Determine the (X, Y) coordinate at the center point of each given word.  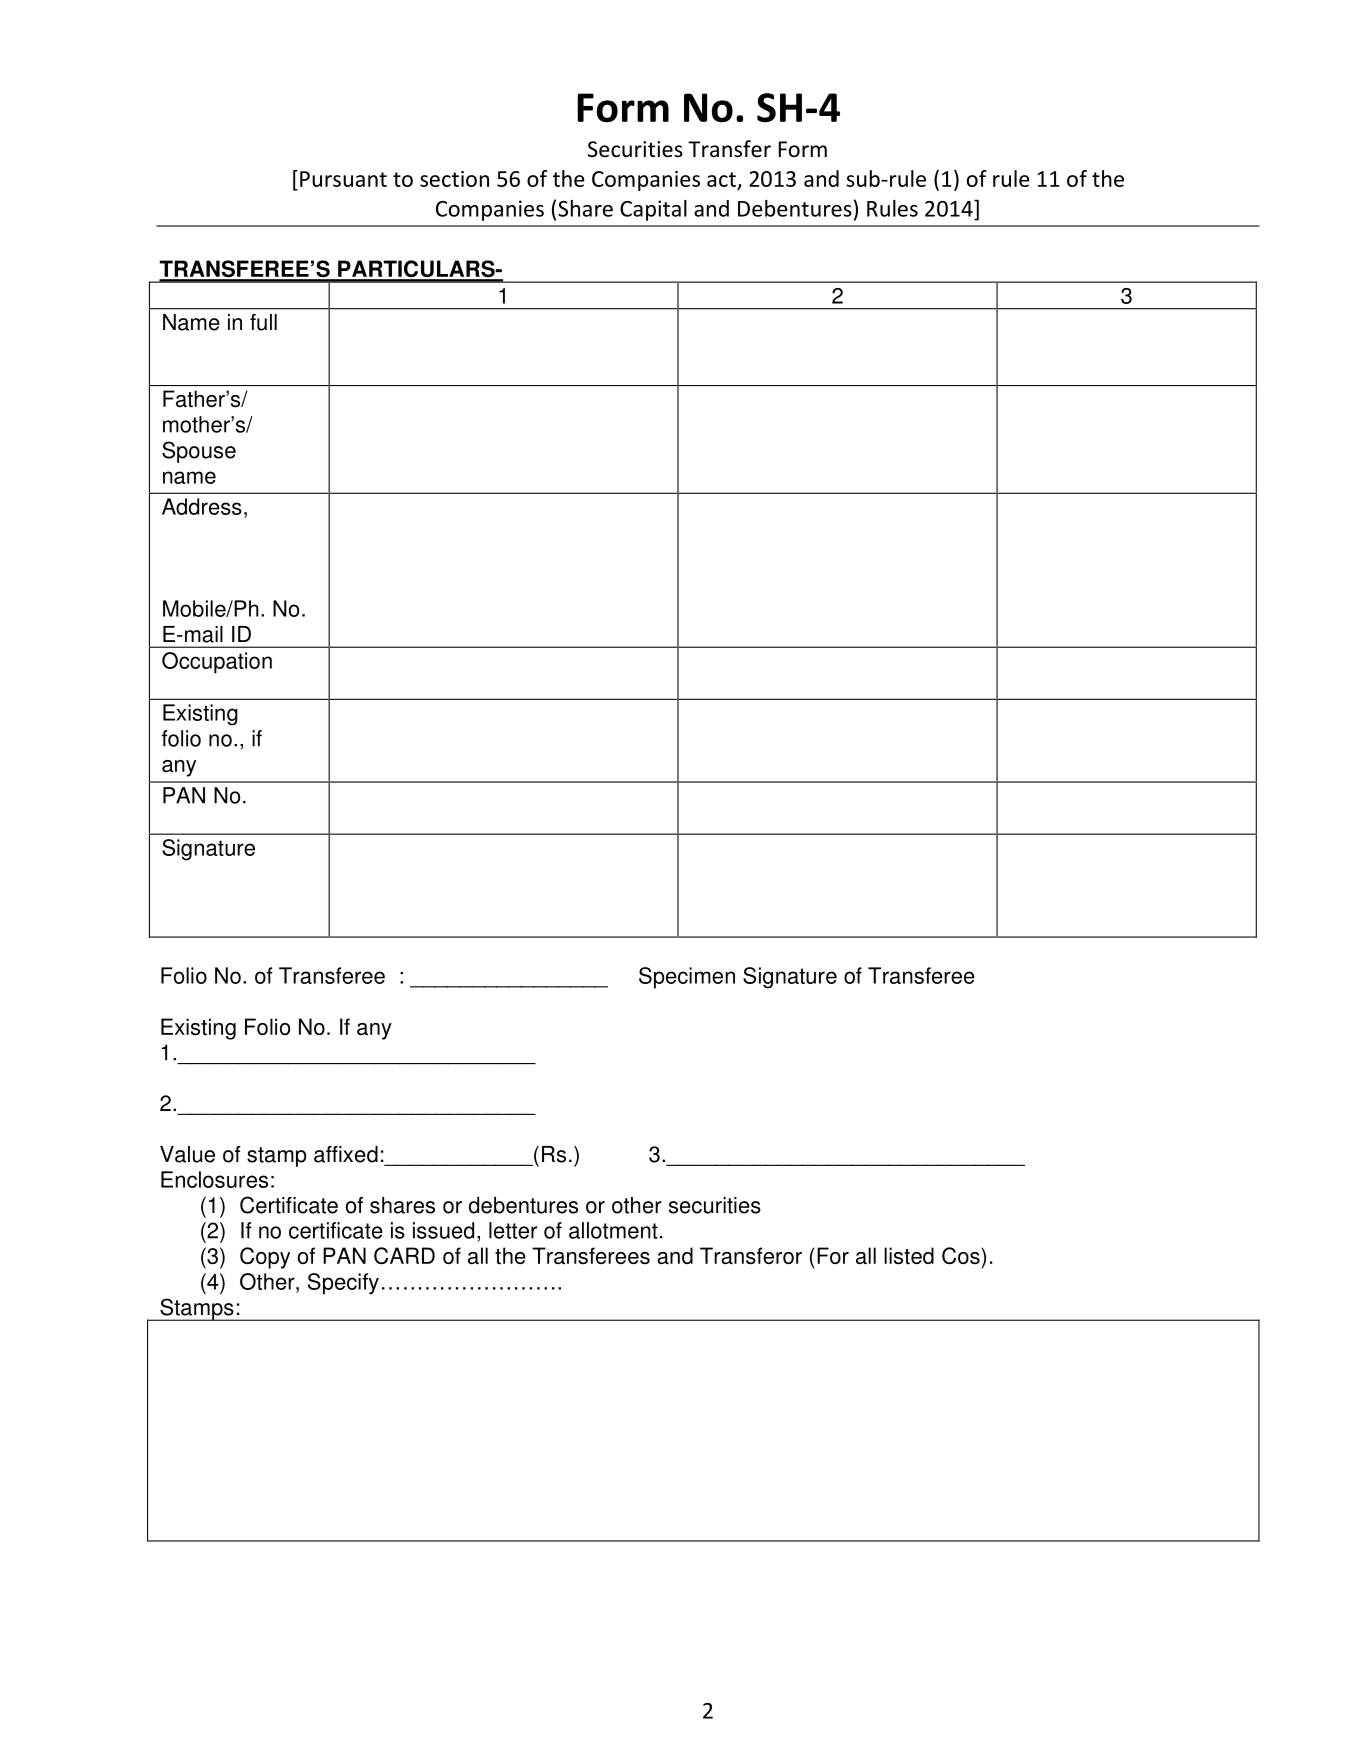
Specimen (687, 978)
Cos (962, 1256)
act (721, 179)
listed (909, 1256)
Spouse (199, 452)
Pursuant (343, 179)
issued (443, 1230)
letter (513, 1230)
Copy (265, 1258)
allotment (613, 1230)
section (454, 179)
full (263, 322)
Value (187, 1154)
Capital (653, 210)
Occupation (217, 663)
